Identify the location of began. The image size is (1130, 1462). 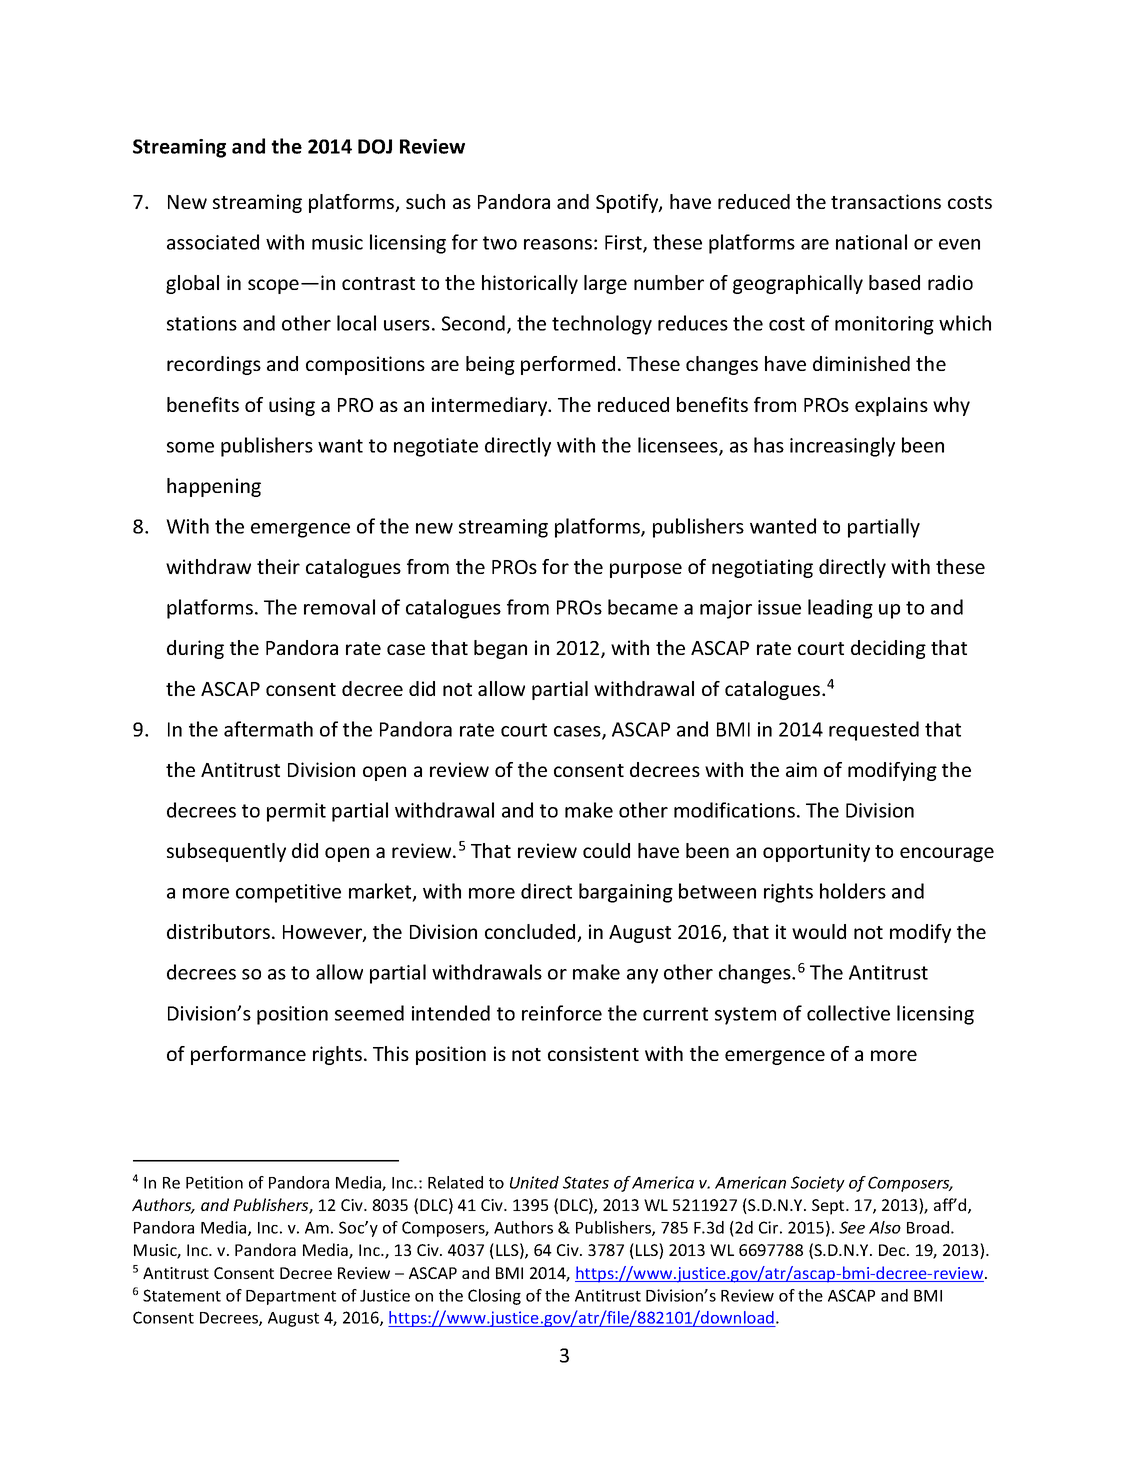
(500, 649).
